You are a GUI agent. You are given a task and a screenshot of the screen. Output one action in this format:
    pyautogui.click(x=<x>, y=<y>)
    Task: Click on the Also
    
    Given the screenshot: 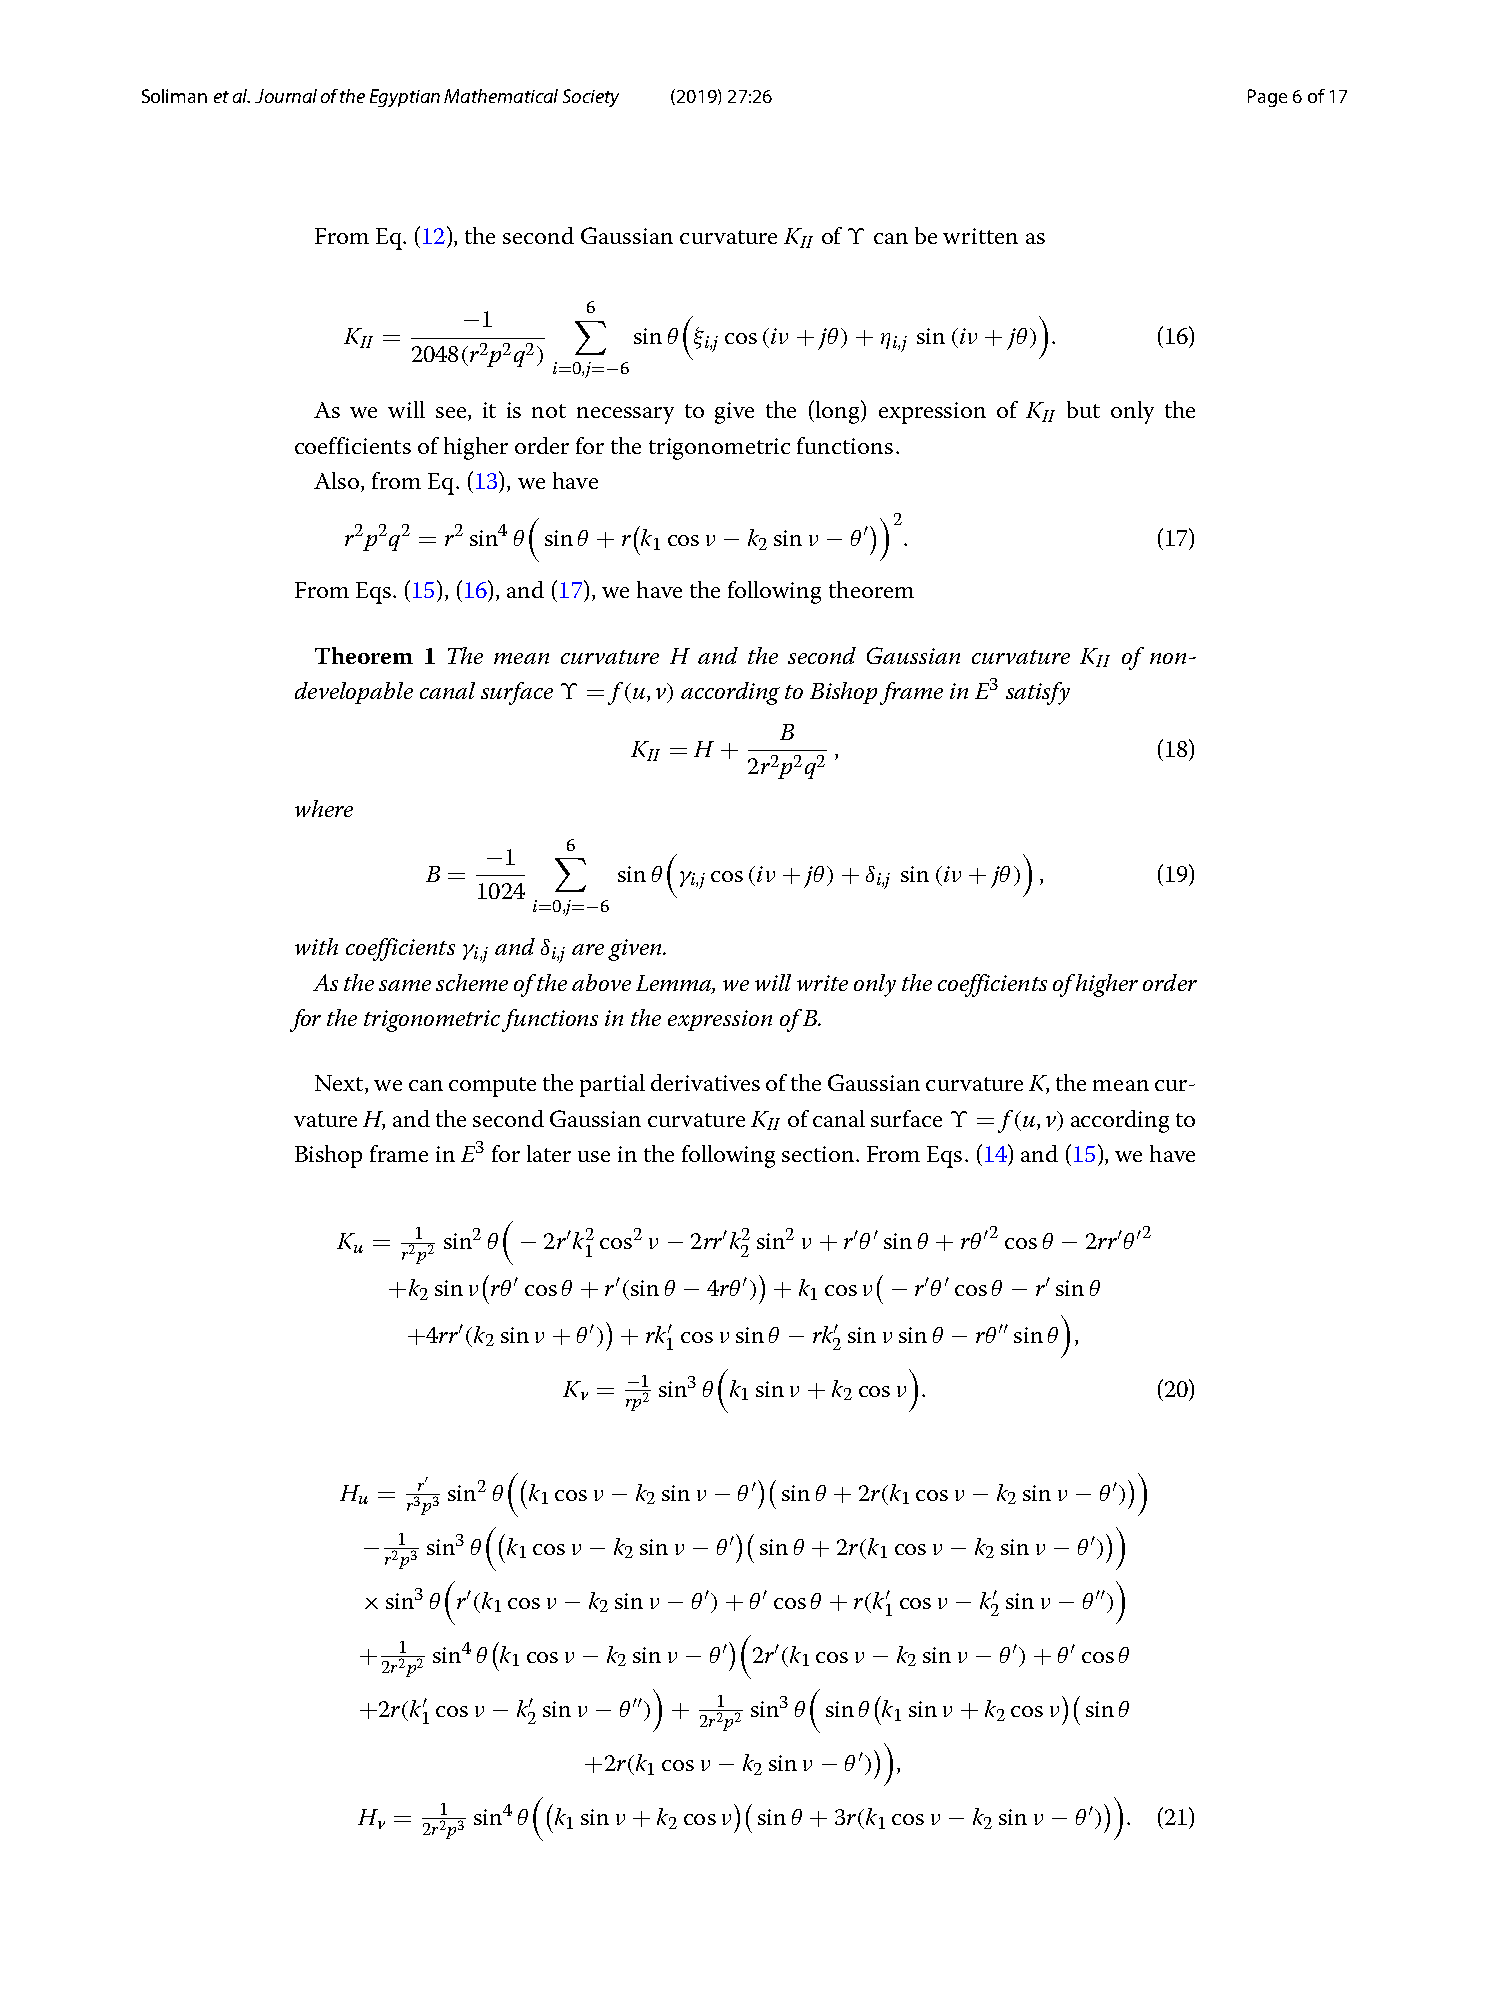 What is the action you would take?
    pyautogui.click(x=338, y=482)
